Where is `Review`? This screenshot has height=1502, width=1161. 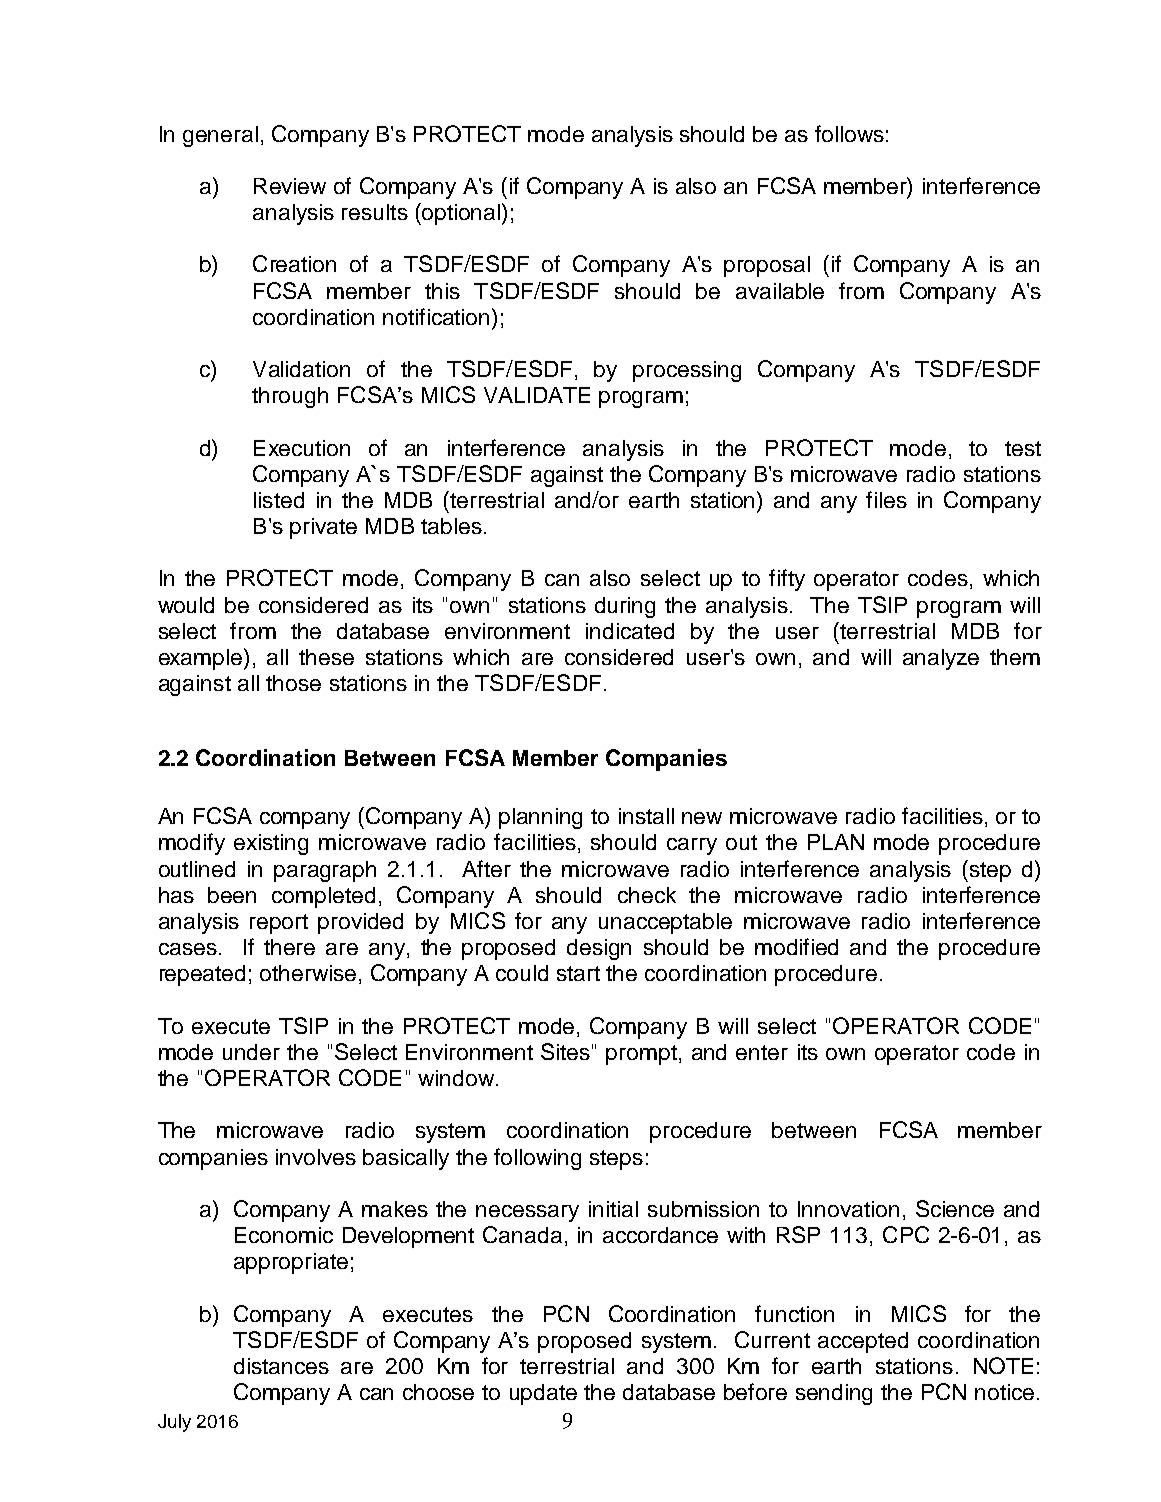
Review is located at coordinates (290, 186).
